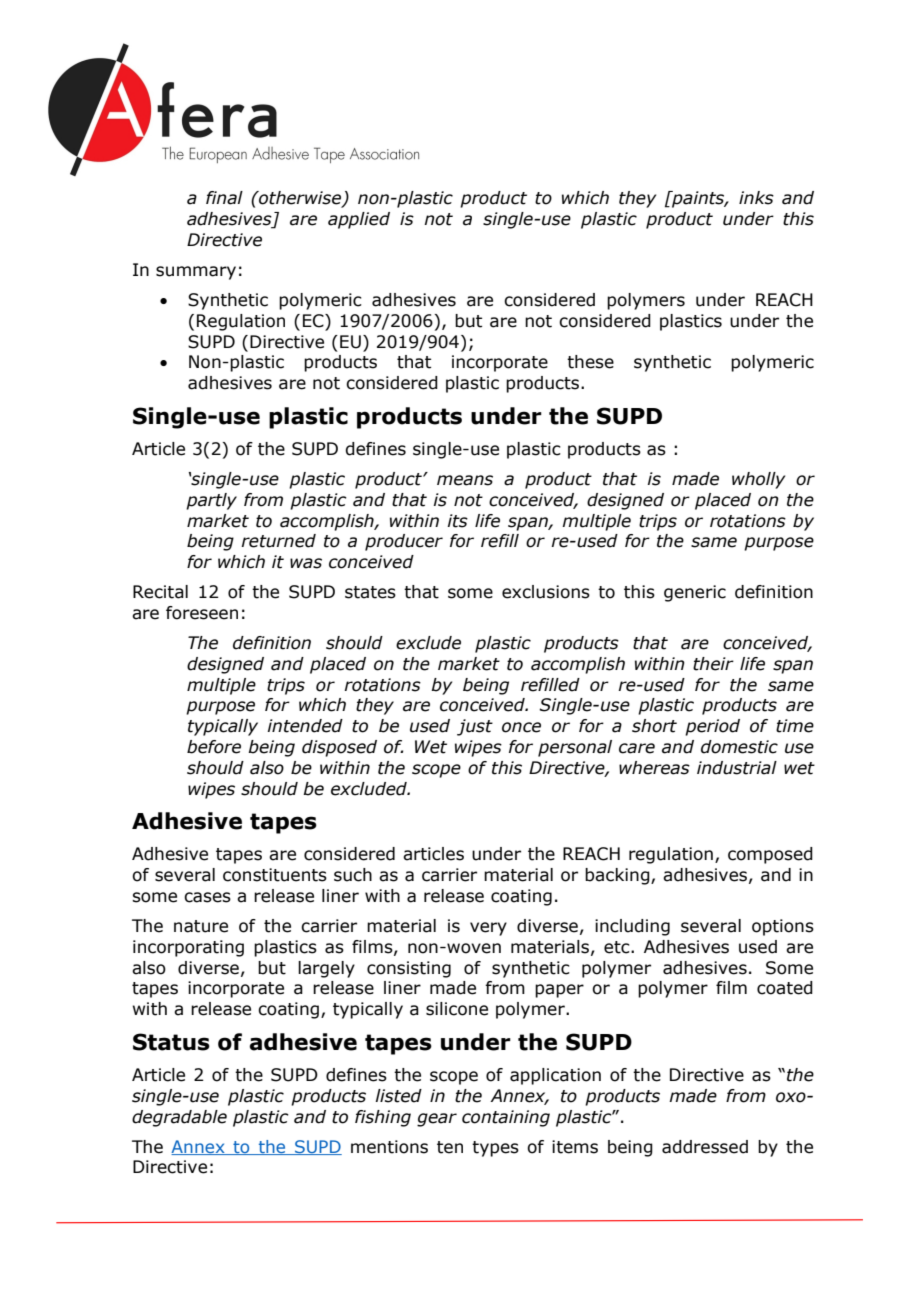  What do you see at coordinates (224, 198) in the image?
I see `final` at bounding box center [224, 198].
